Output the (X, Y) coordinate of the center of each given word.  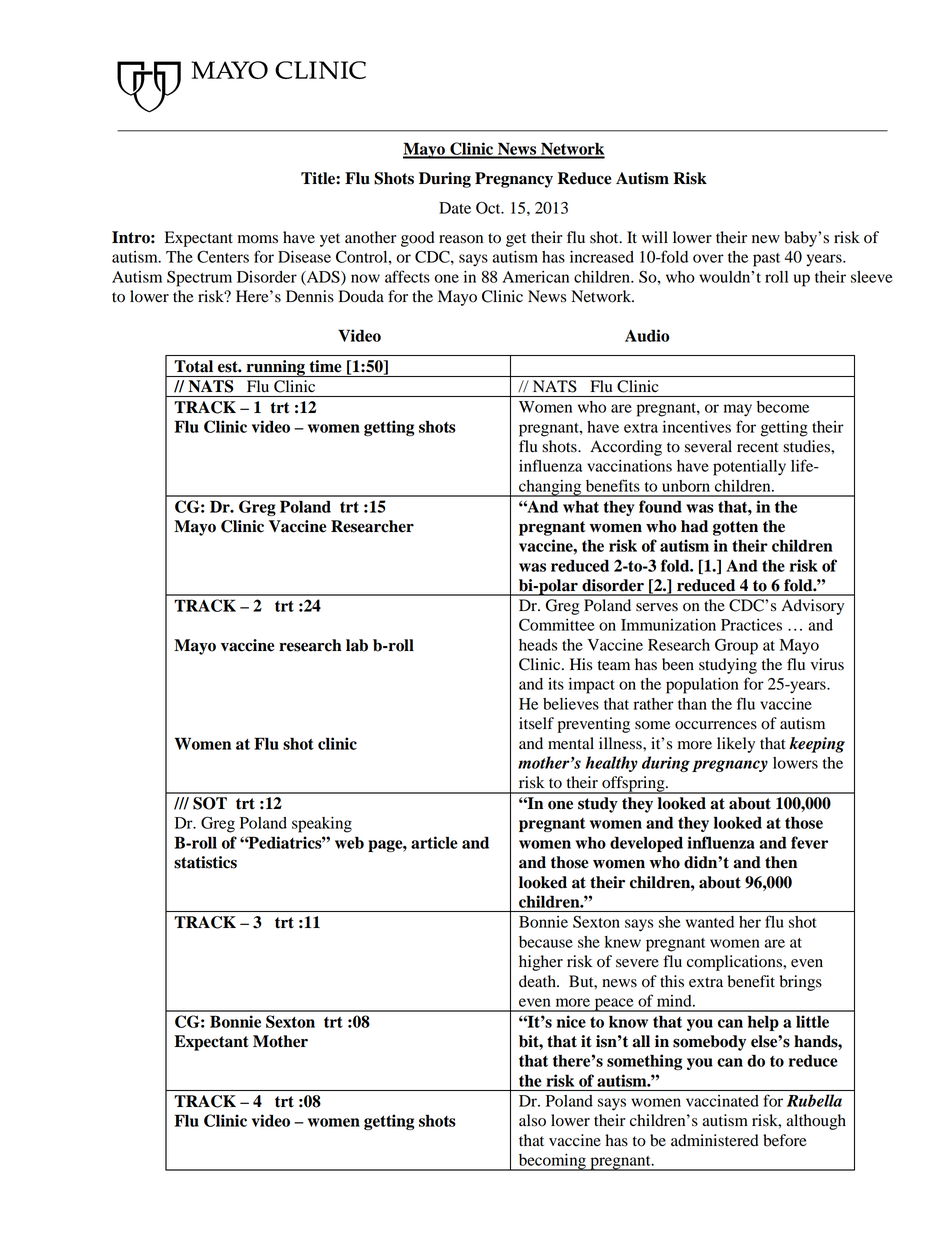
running (275, 368)
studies (807, 446)
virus (827, 664)
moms (258, 239)
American (535, 277)
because (546, 942)
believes (571, 704)
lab (357, 645)
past (766, 260)
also (532, 1120)
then (781, 862)
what (581, 506)
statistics (205, 862)
